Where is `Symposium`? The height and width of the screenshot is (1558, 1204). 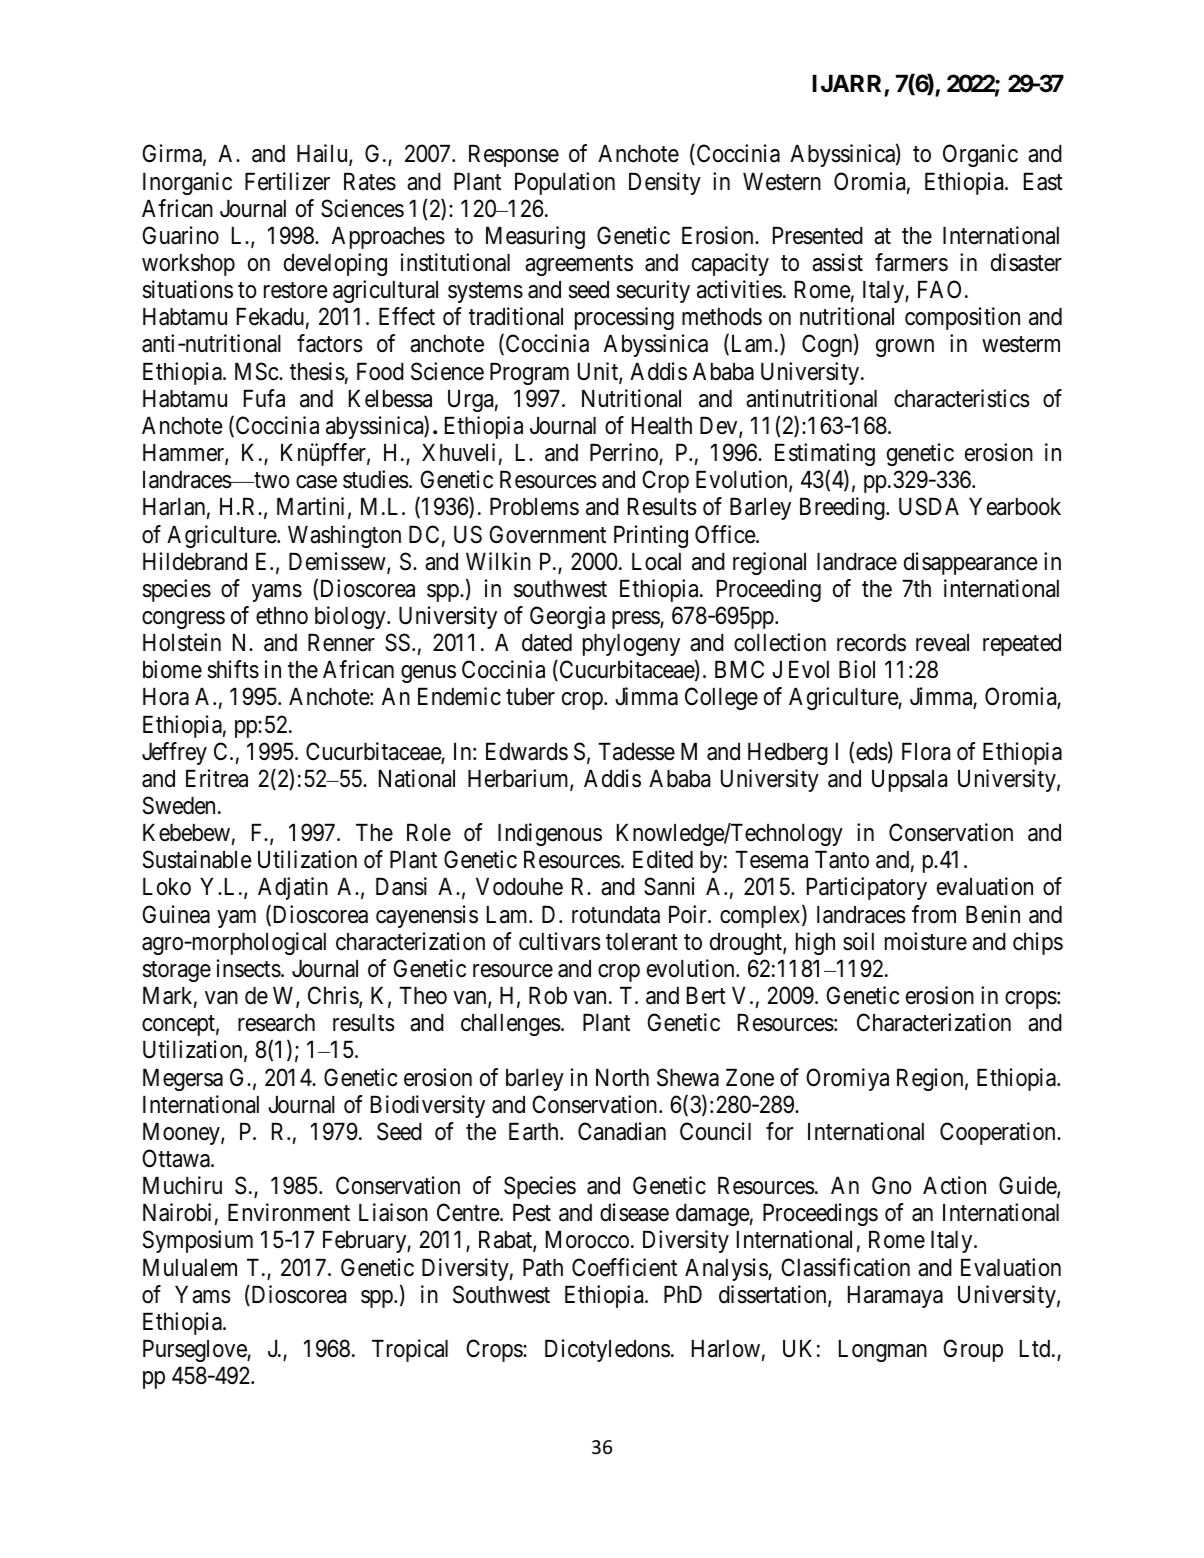
Symposium is located at coordinates (198, 1241).
